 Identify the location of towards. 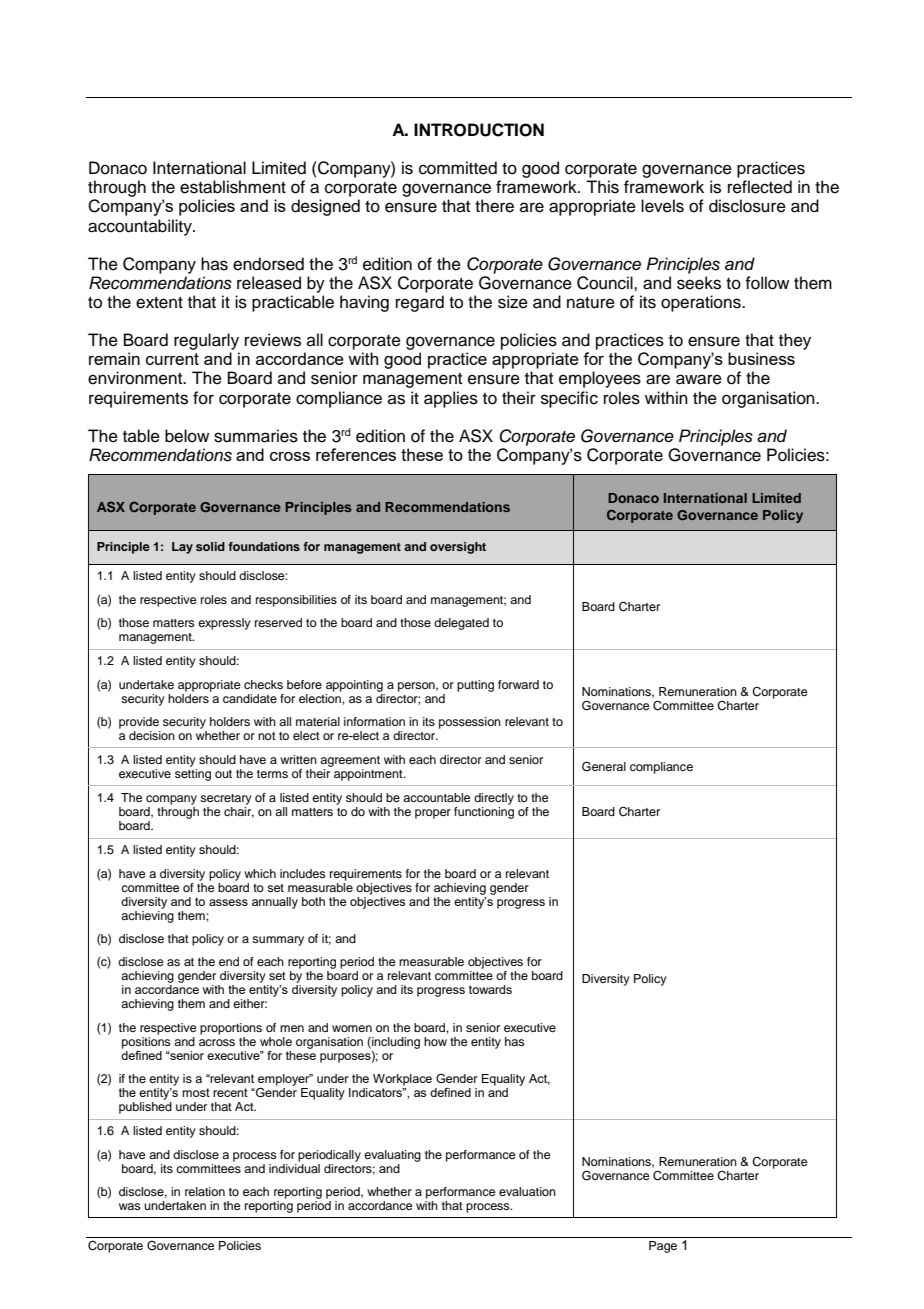
(490, 989).
